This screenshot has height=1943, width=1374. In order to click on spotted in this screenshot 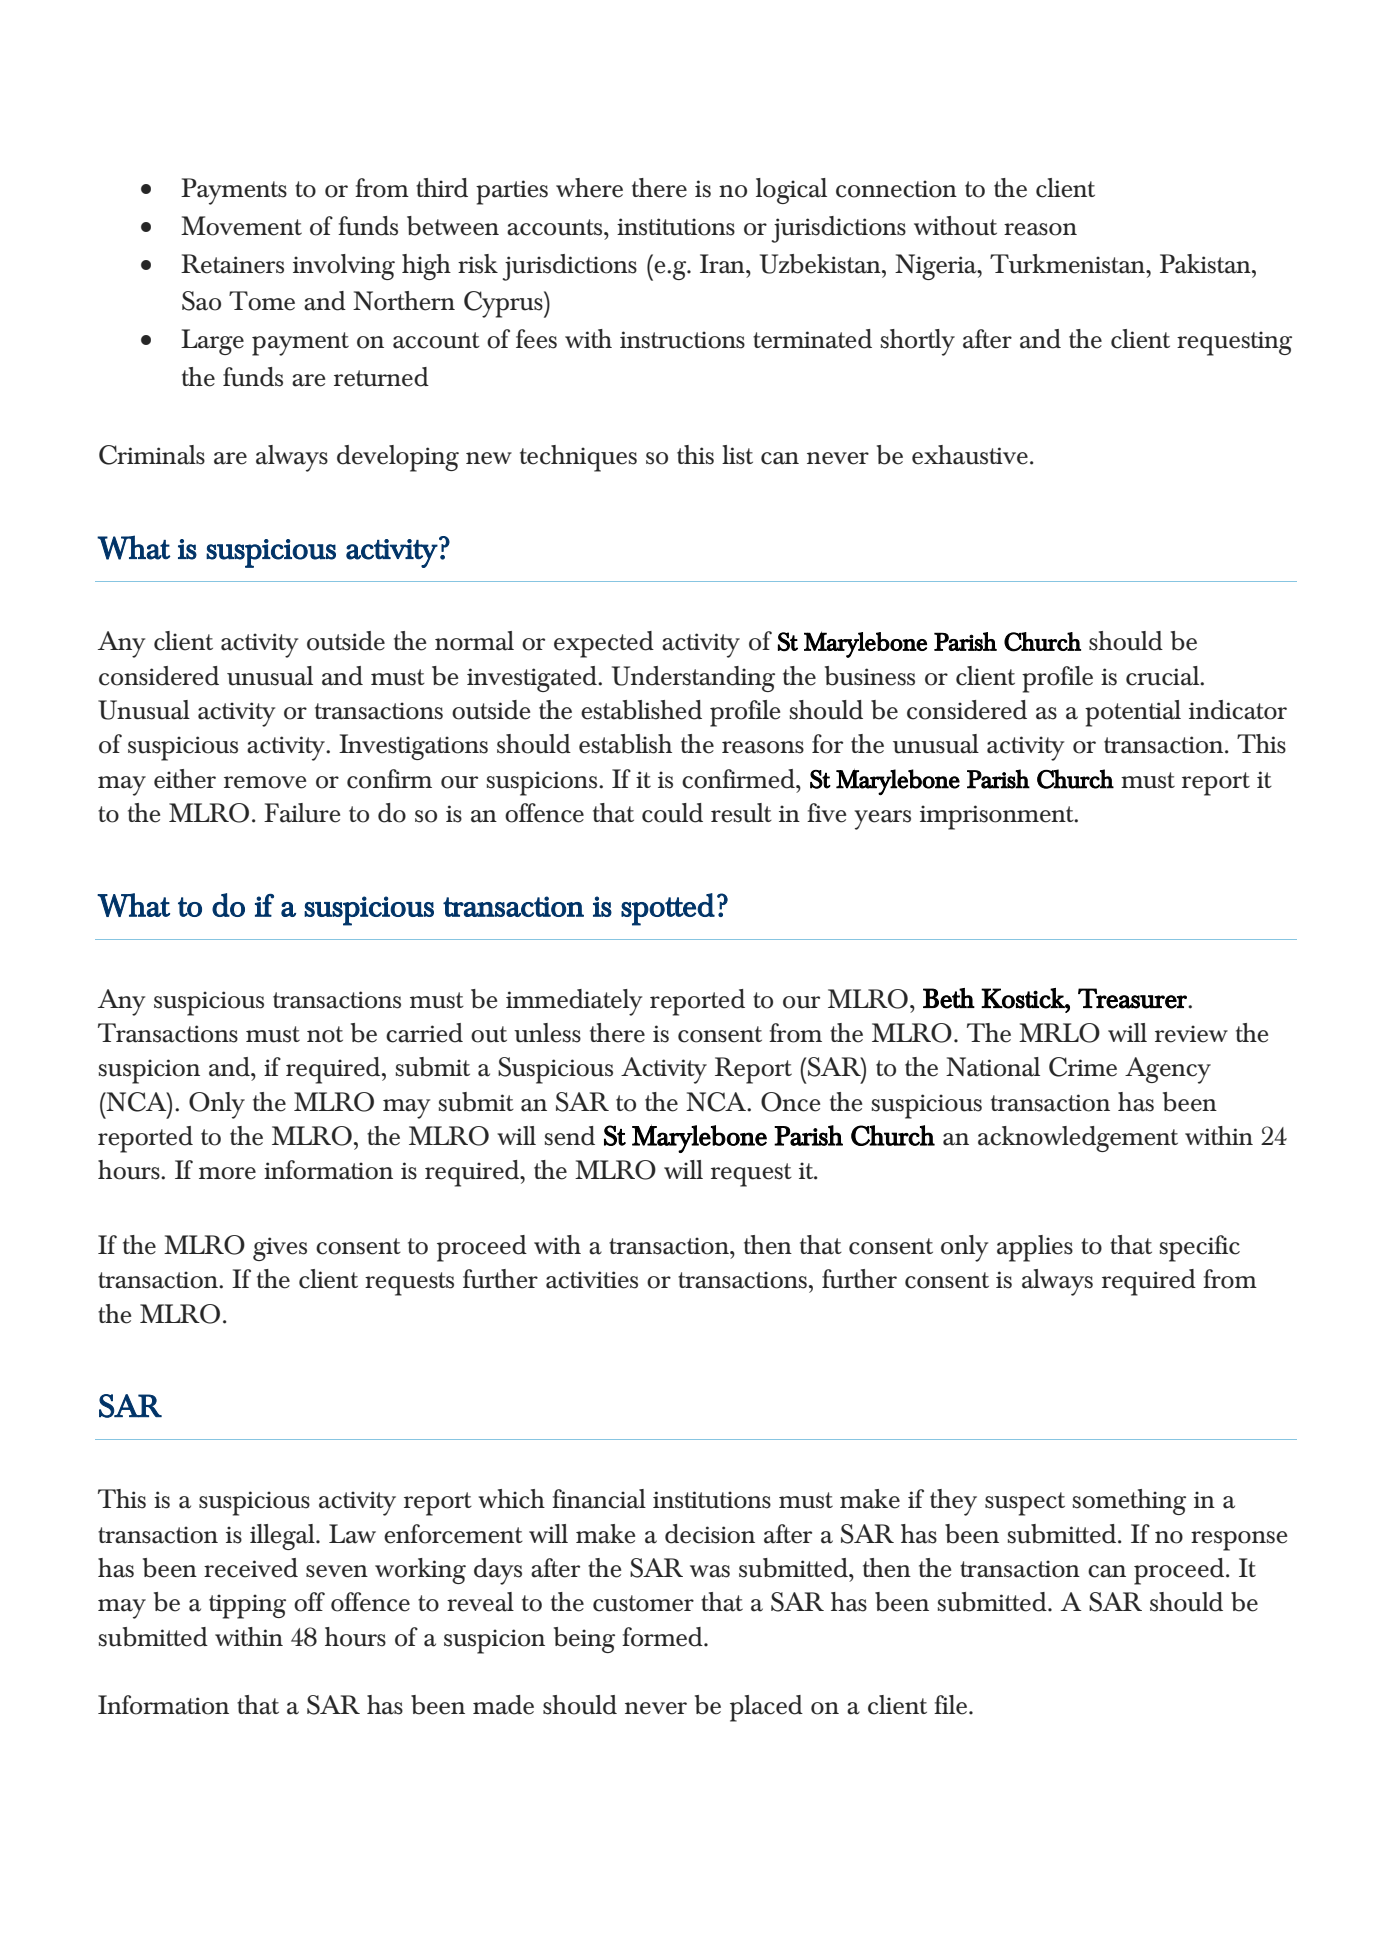, I will do `click(668, 909)`.
